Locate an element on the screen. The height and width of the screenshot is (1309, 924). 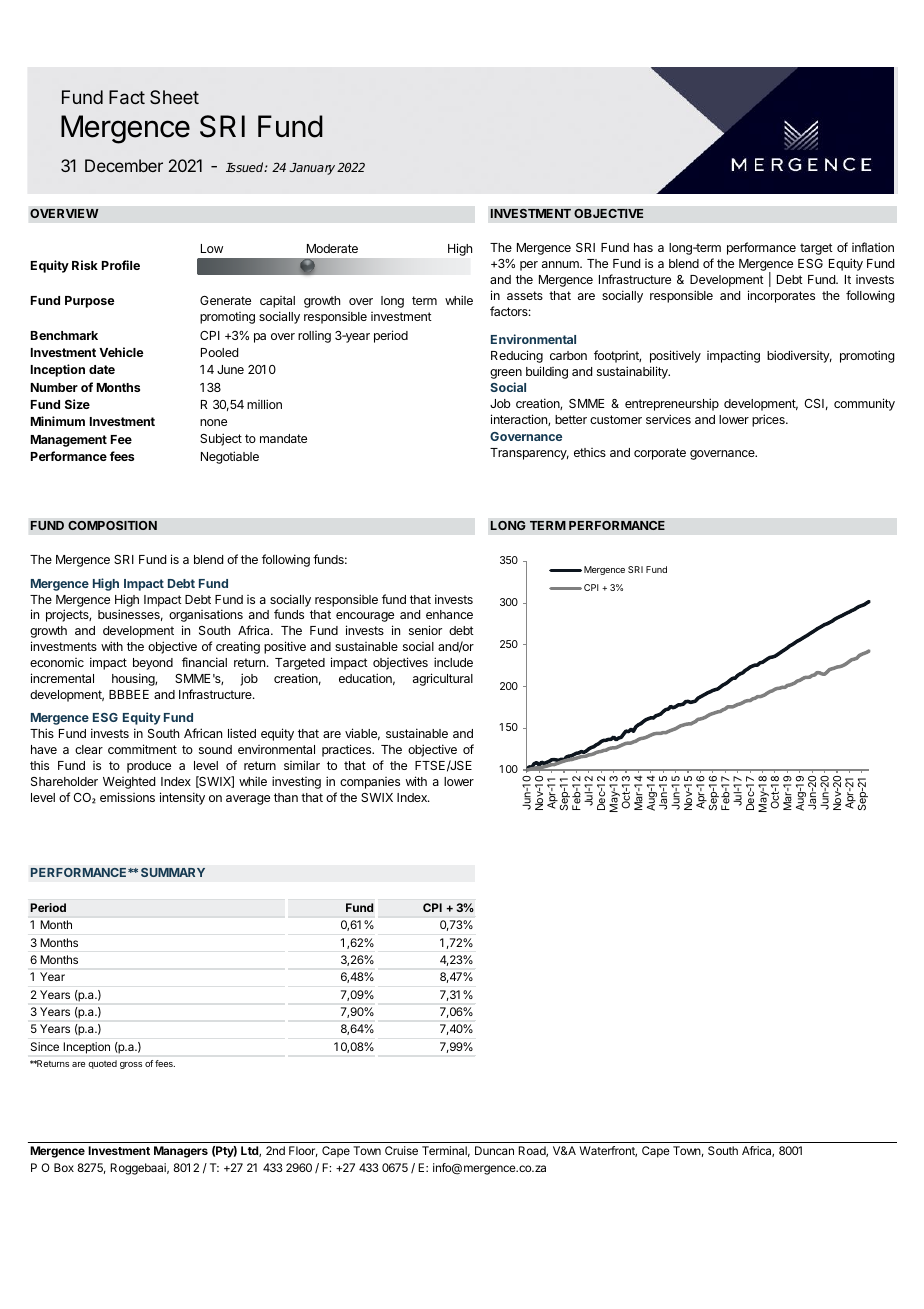
beyond is located at coordinates (153, 664).
